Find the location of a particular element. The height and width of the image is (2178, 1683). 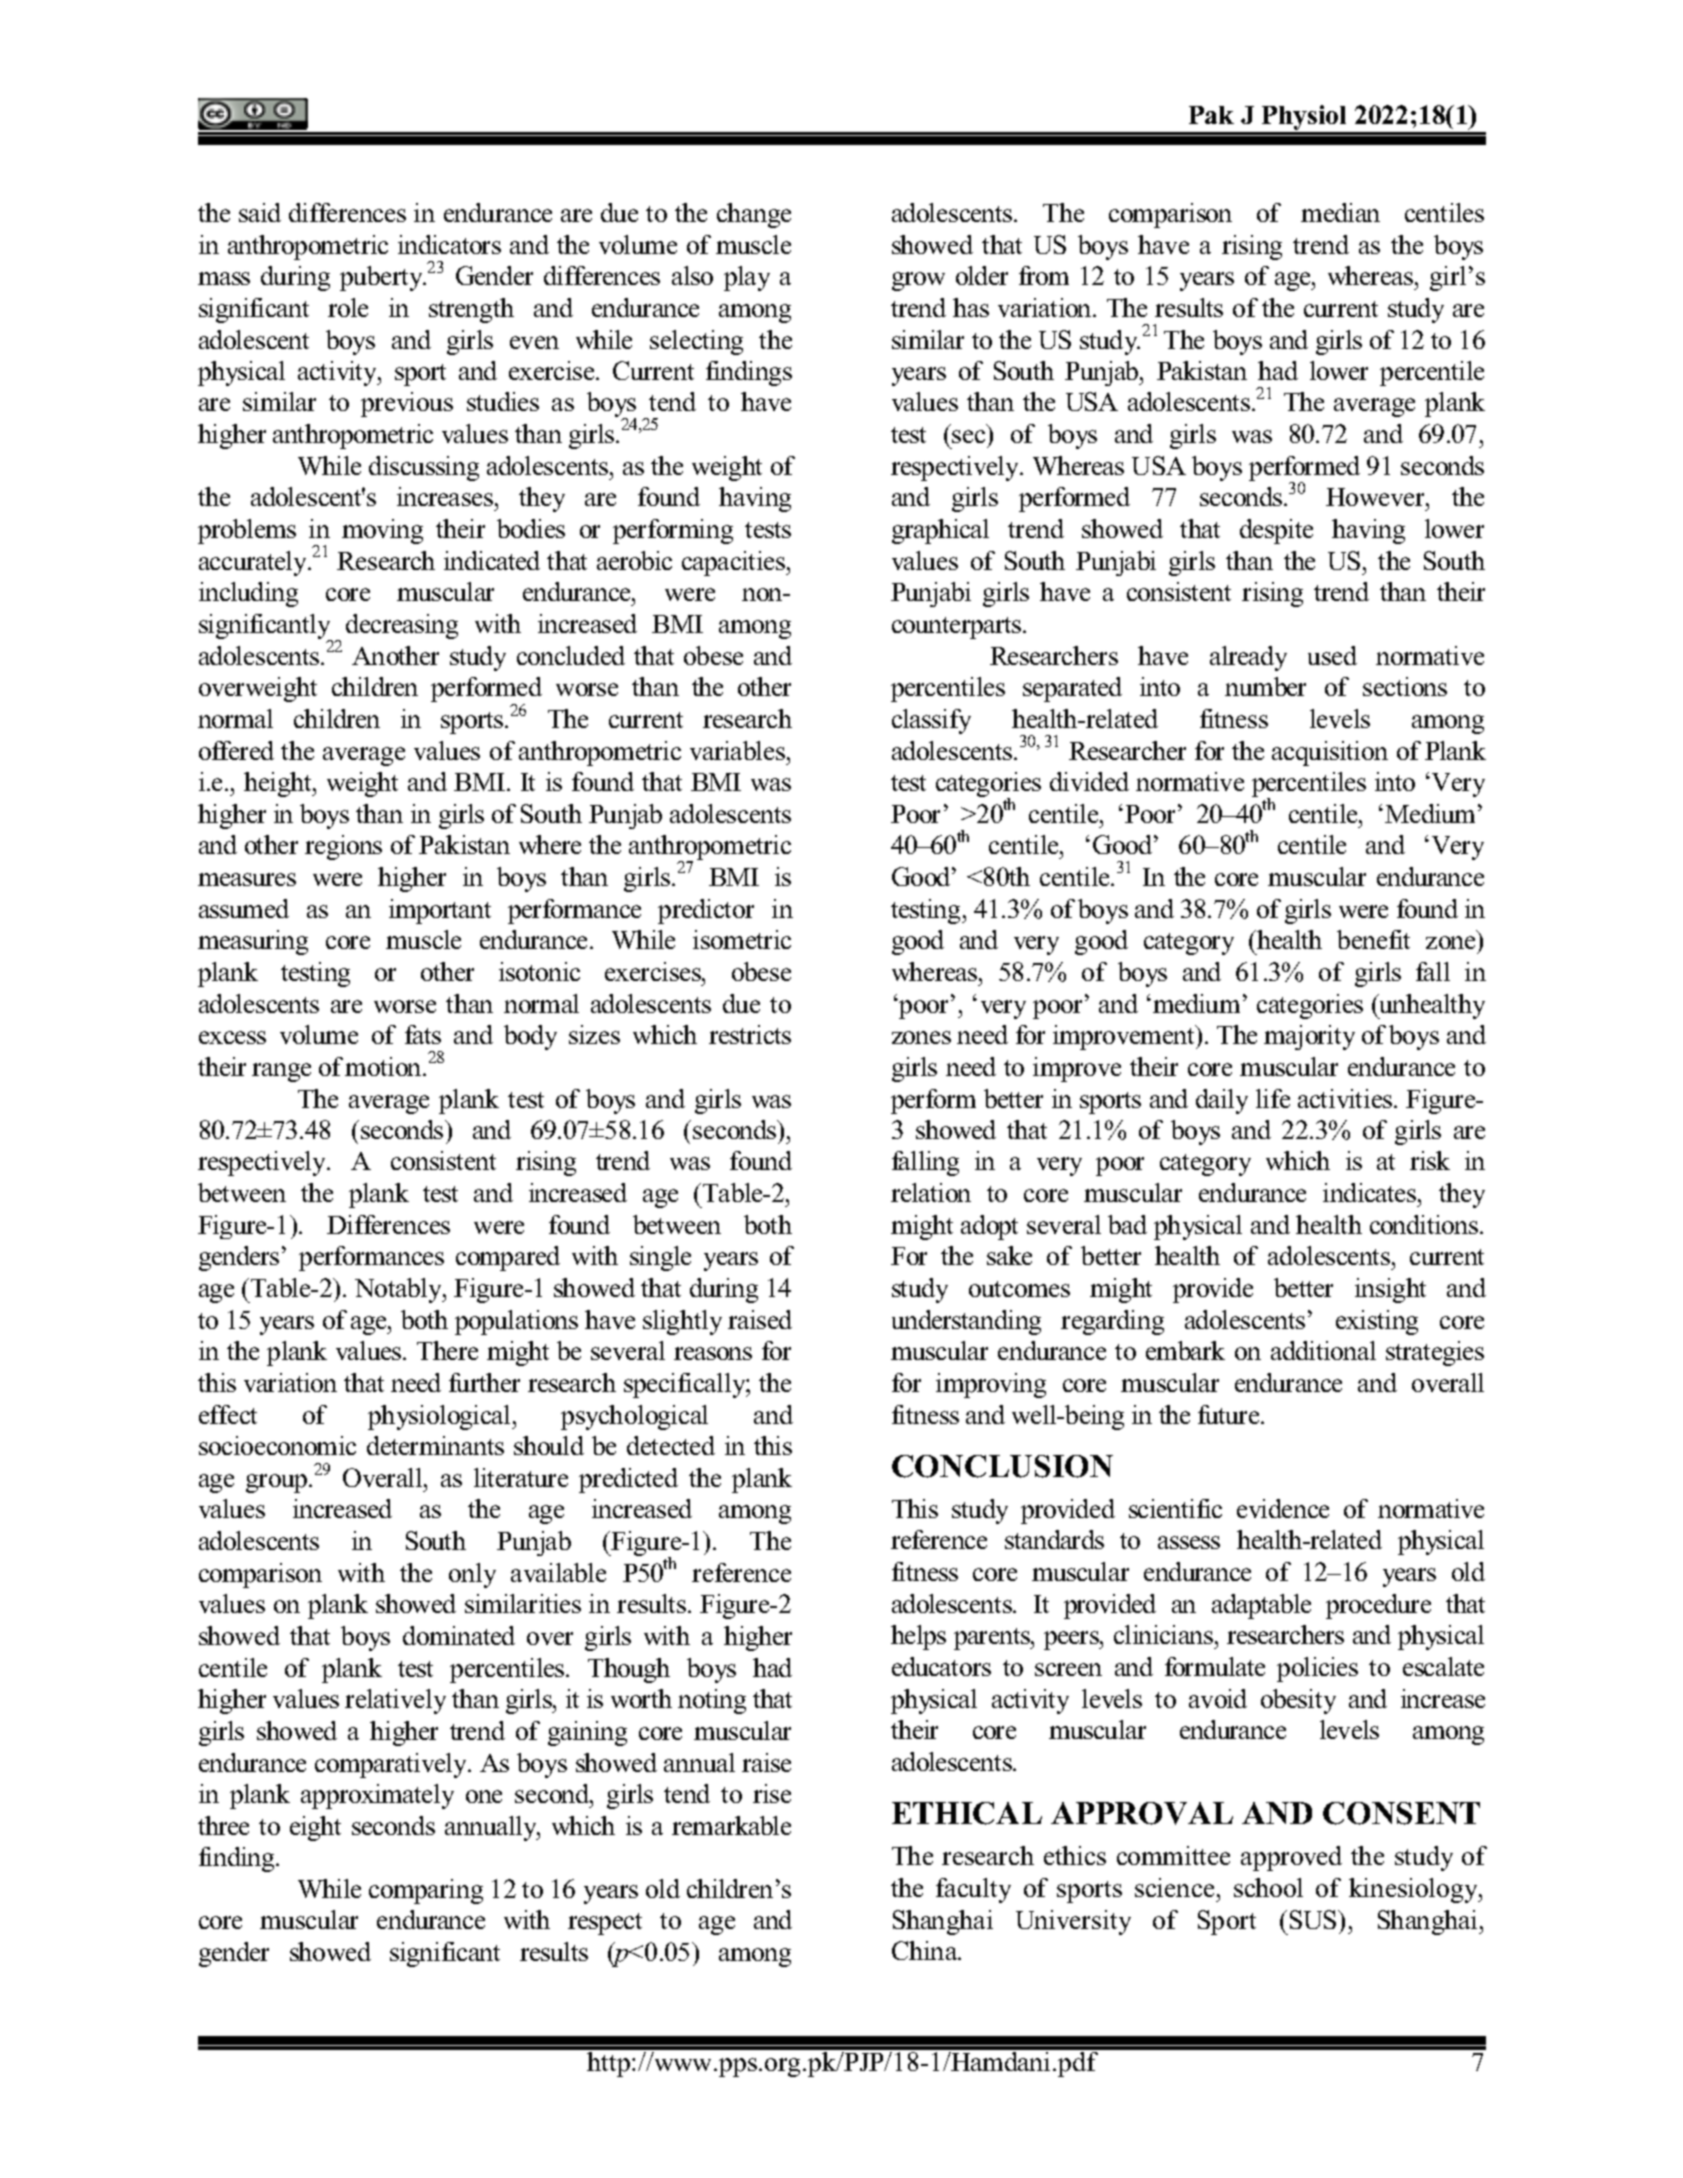

grow is located at coordinates (918, 281).
